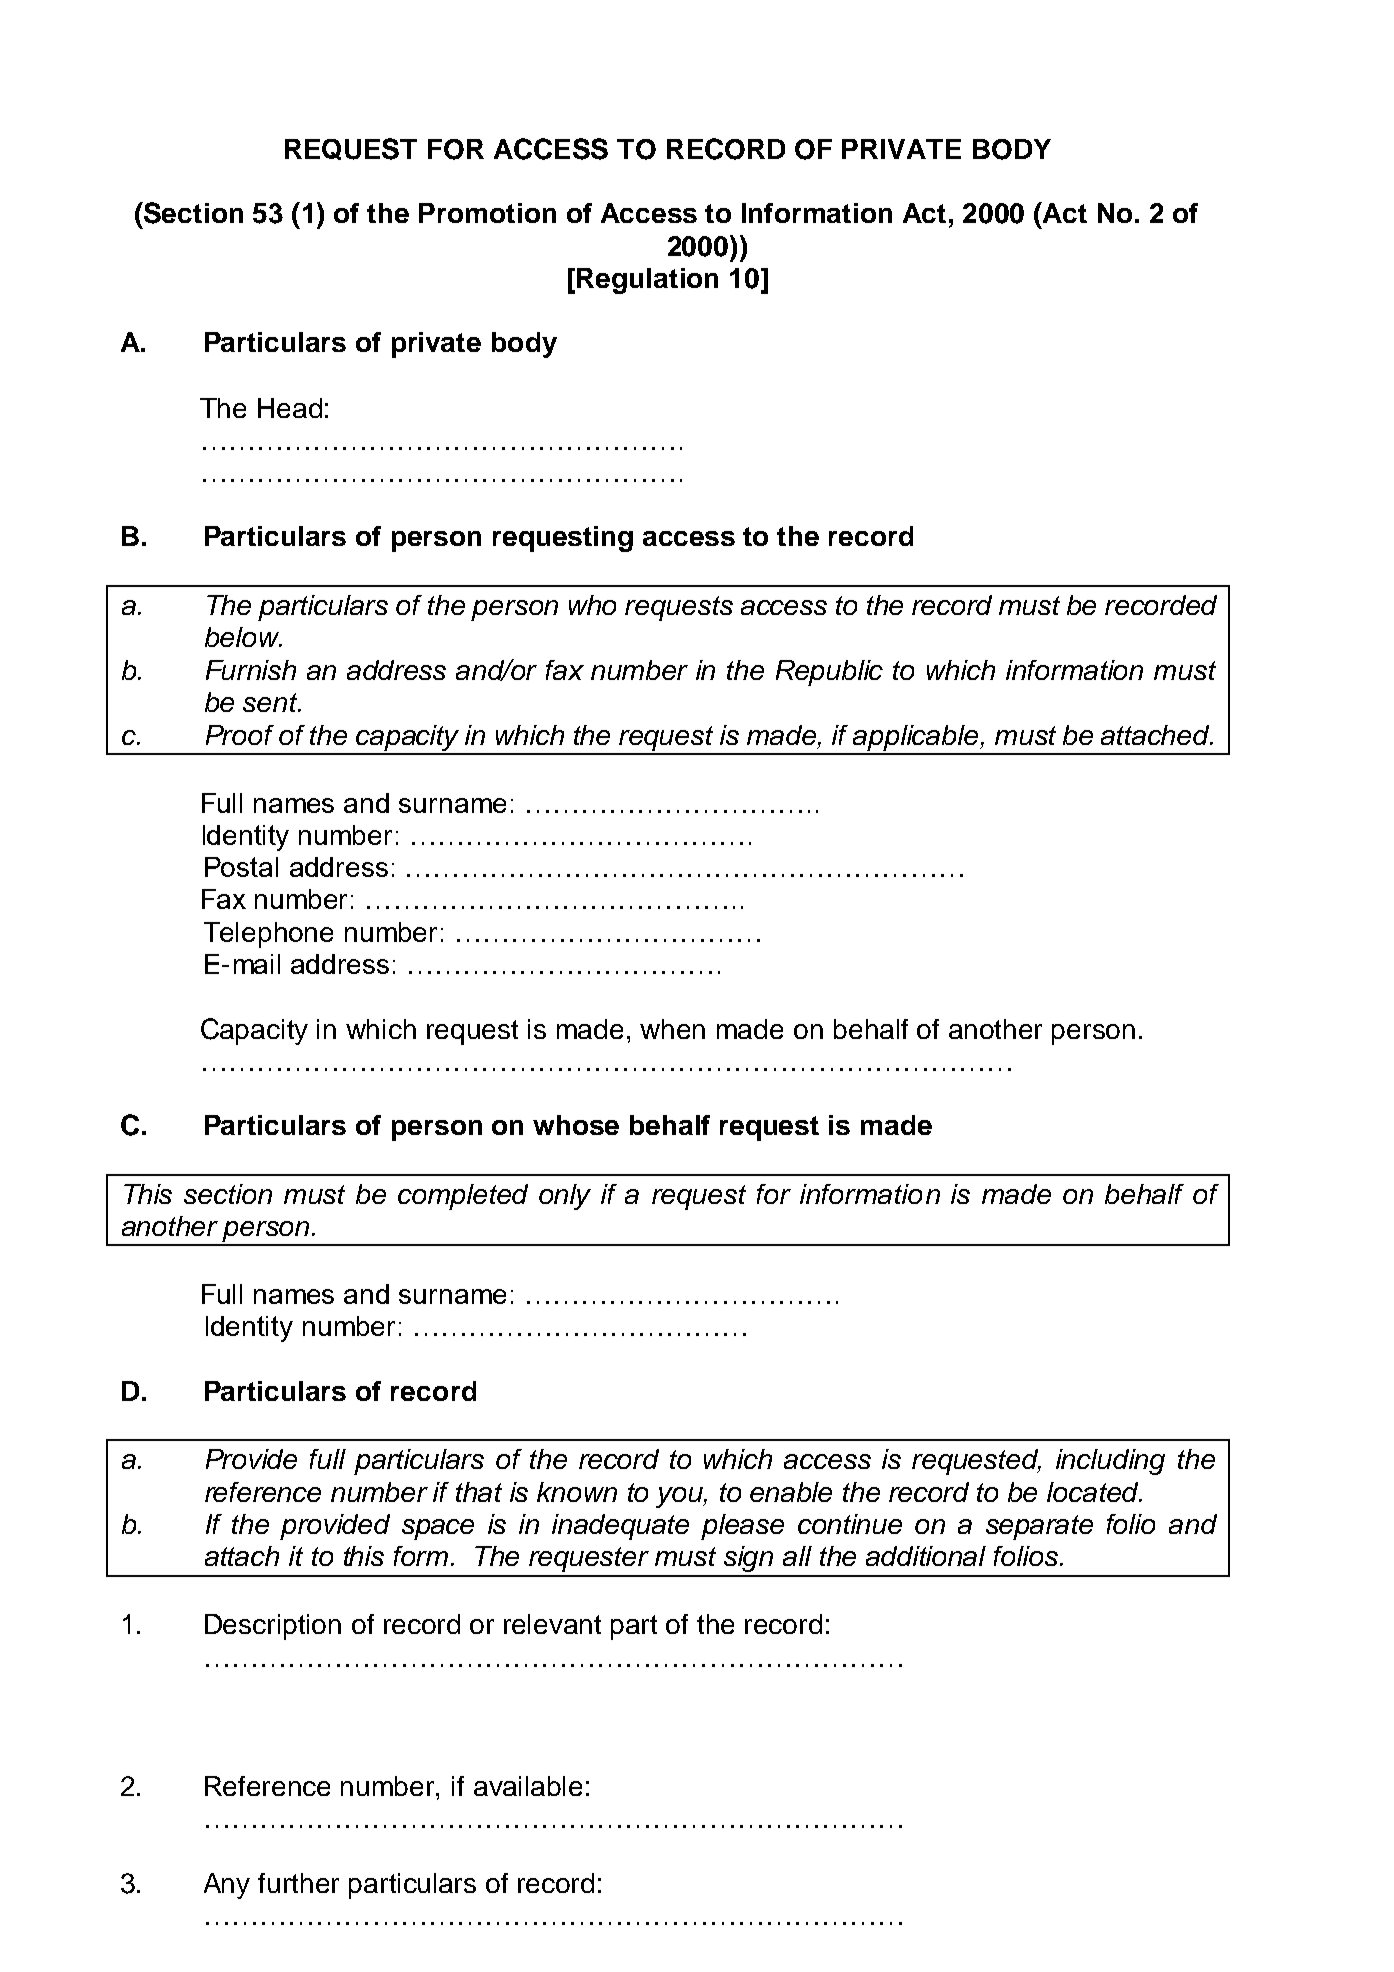 This image has width=1394, height=1972. Describe the element at coordinates (298, 1883) in the image. I see `further` at that location.
